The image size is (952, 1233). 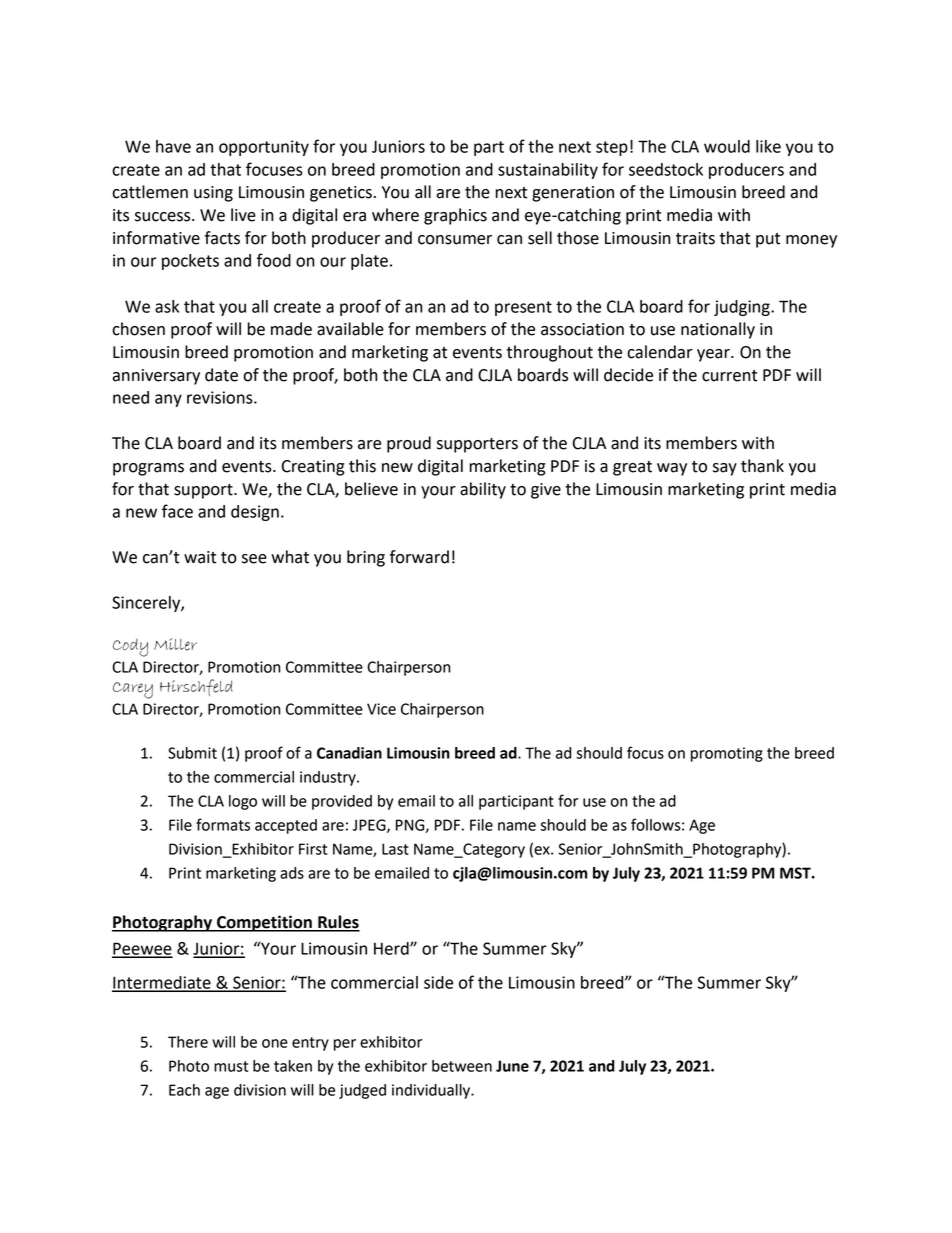 I want to click on Miller, so click(x=175, y=644).
